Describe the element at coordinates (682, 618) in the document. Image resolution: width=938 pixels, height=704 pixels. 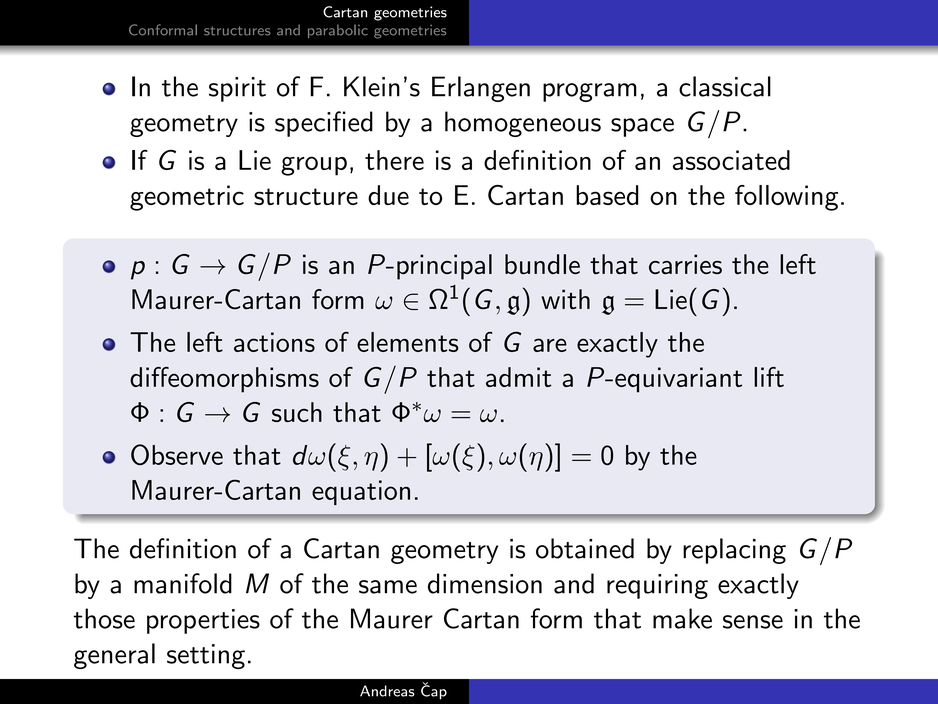
I see `make` at that location.
